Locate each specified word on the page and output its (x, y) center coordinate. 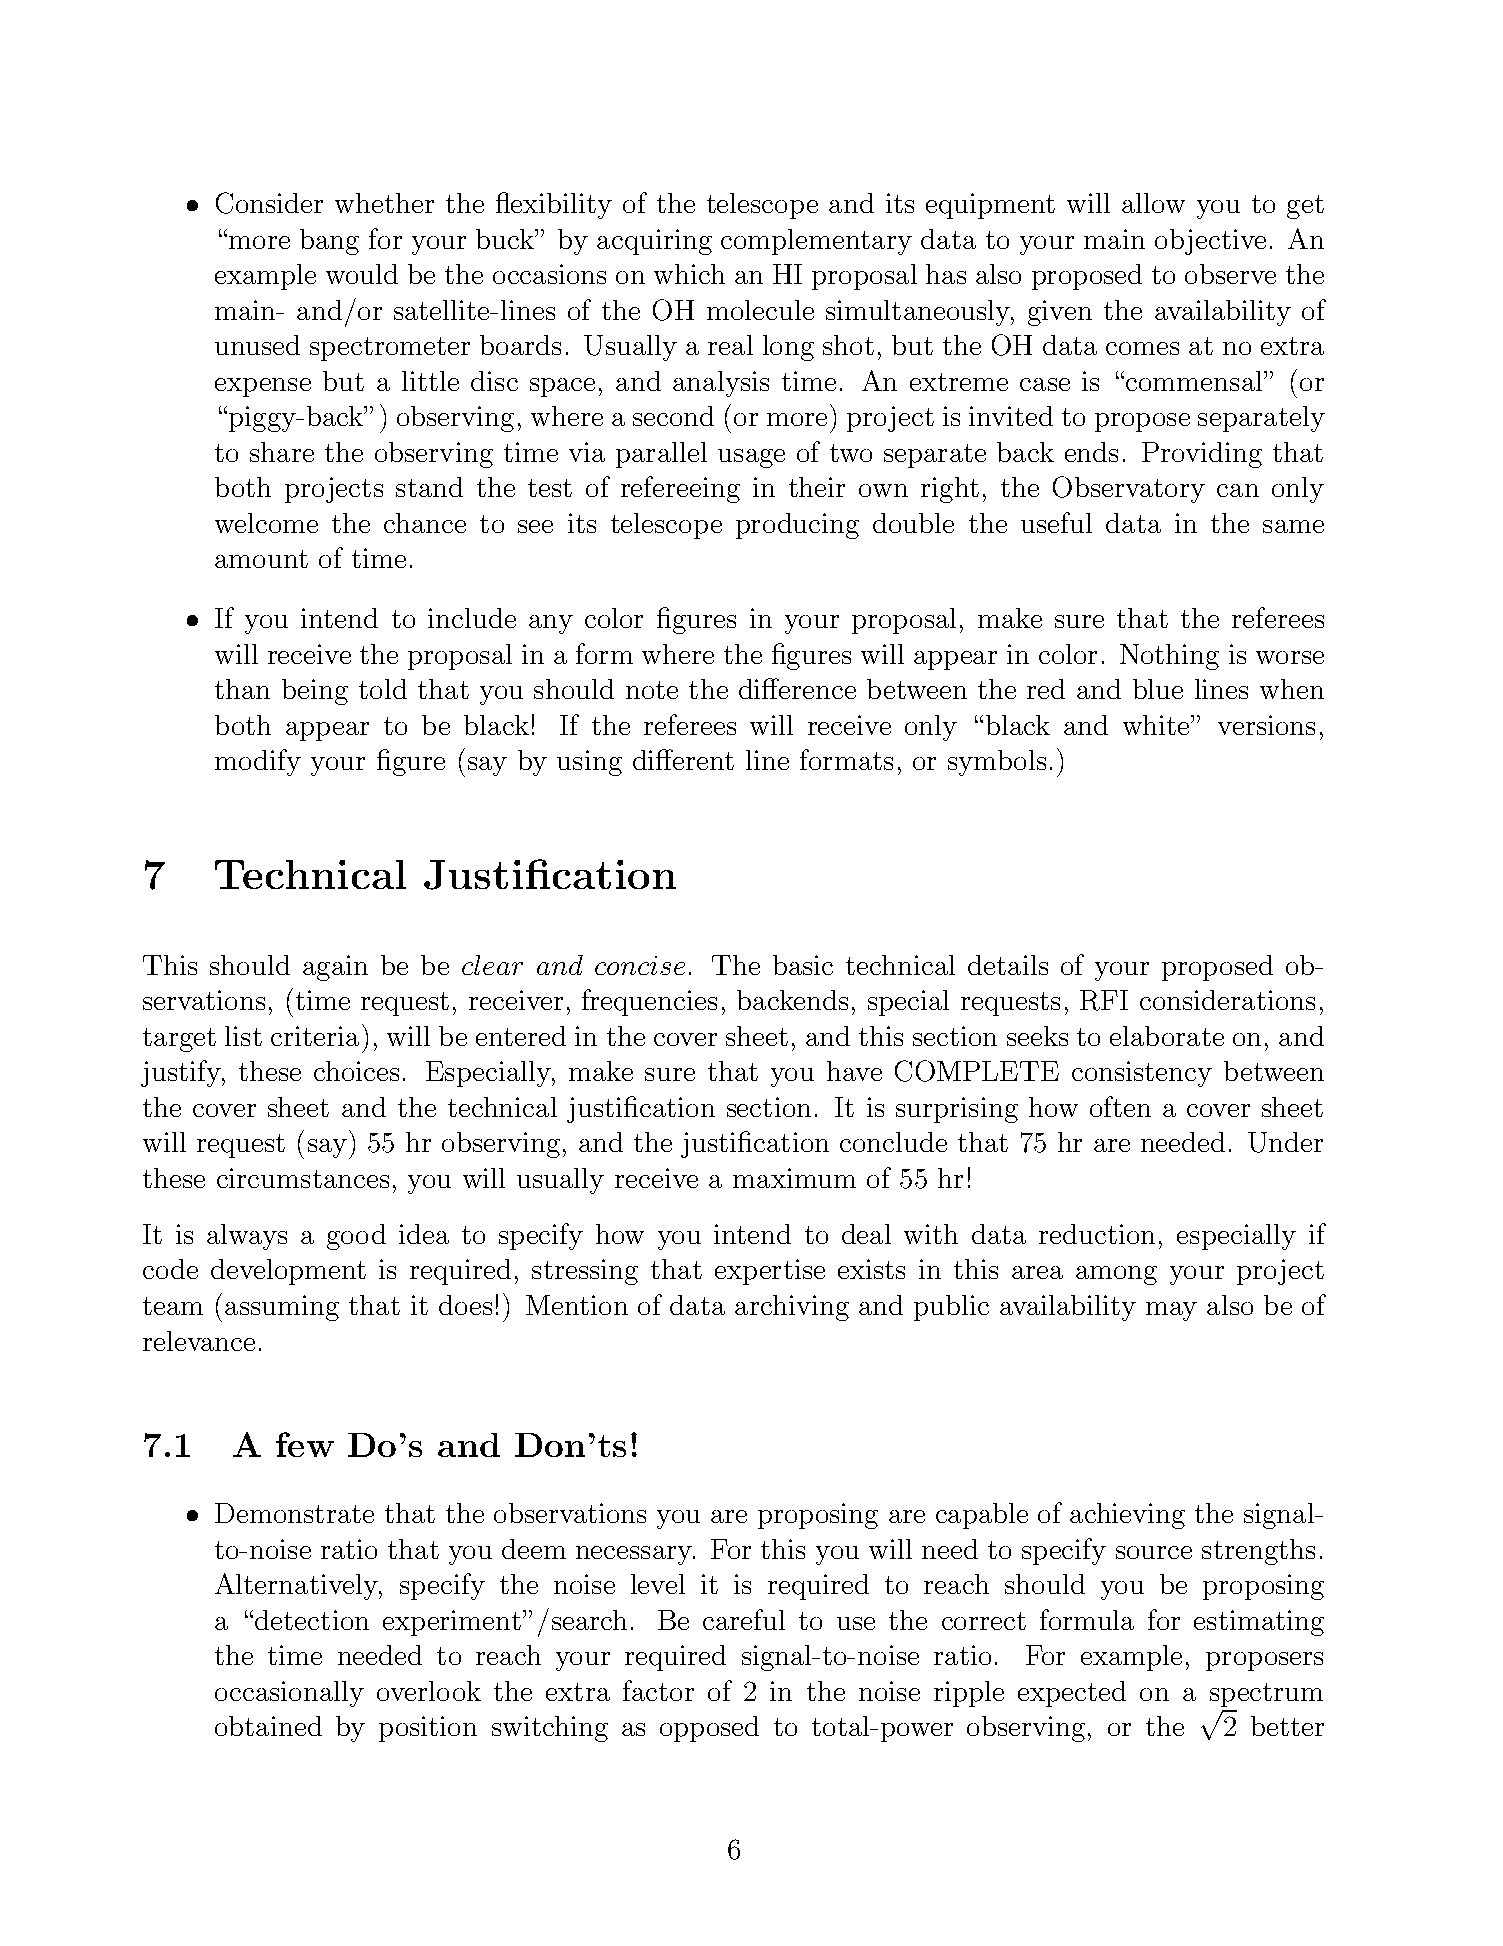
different (683, 759)
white (1157, 725)
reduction (1097, 1234)
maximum (794, 1178)
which (689, 274)
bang (329, 242)
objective (1210, 242)
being (315, 692)
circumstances (303, 1178)
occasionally (289, 1694)
